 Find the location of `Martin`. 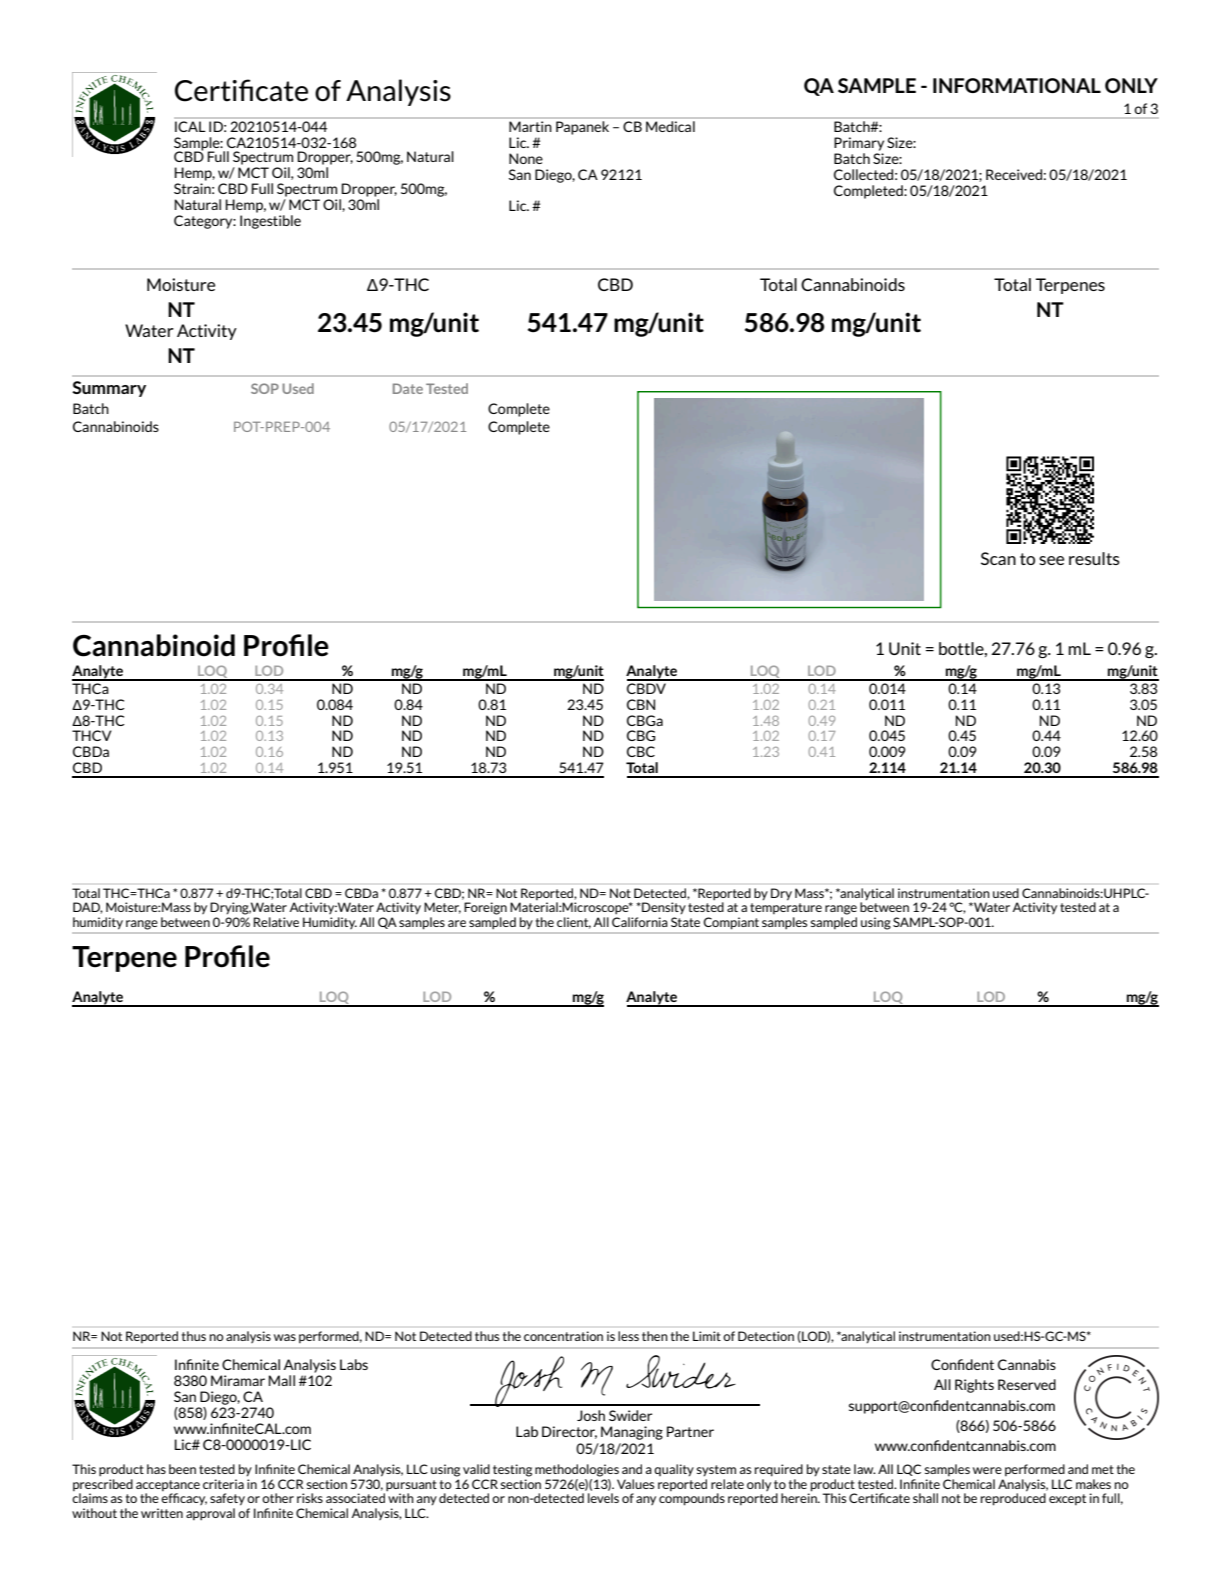

Martin is located at coordinates (530, 126).
